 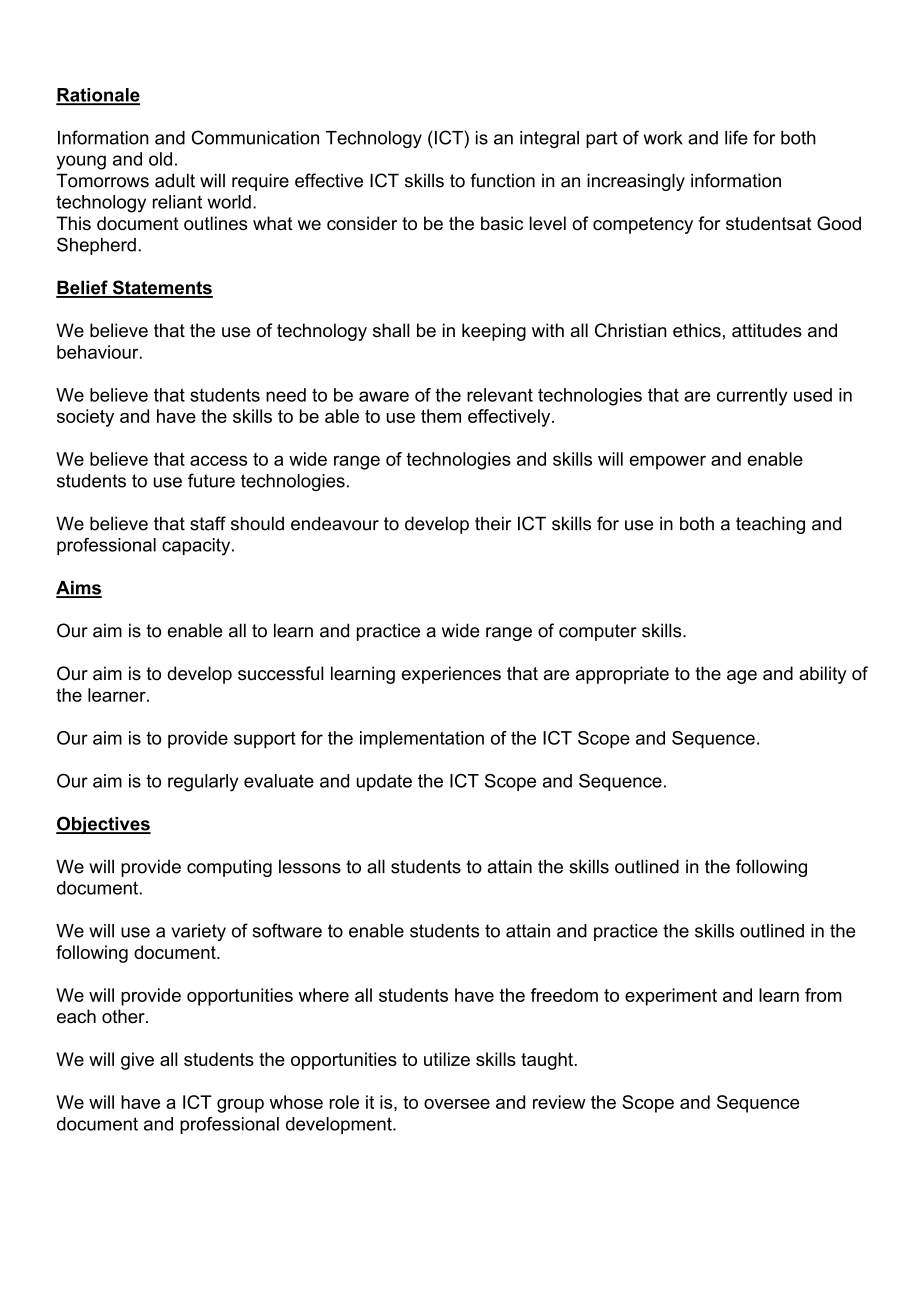 I want to click on life, so click(x=736, y=137).
